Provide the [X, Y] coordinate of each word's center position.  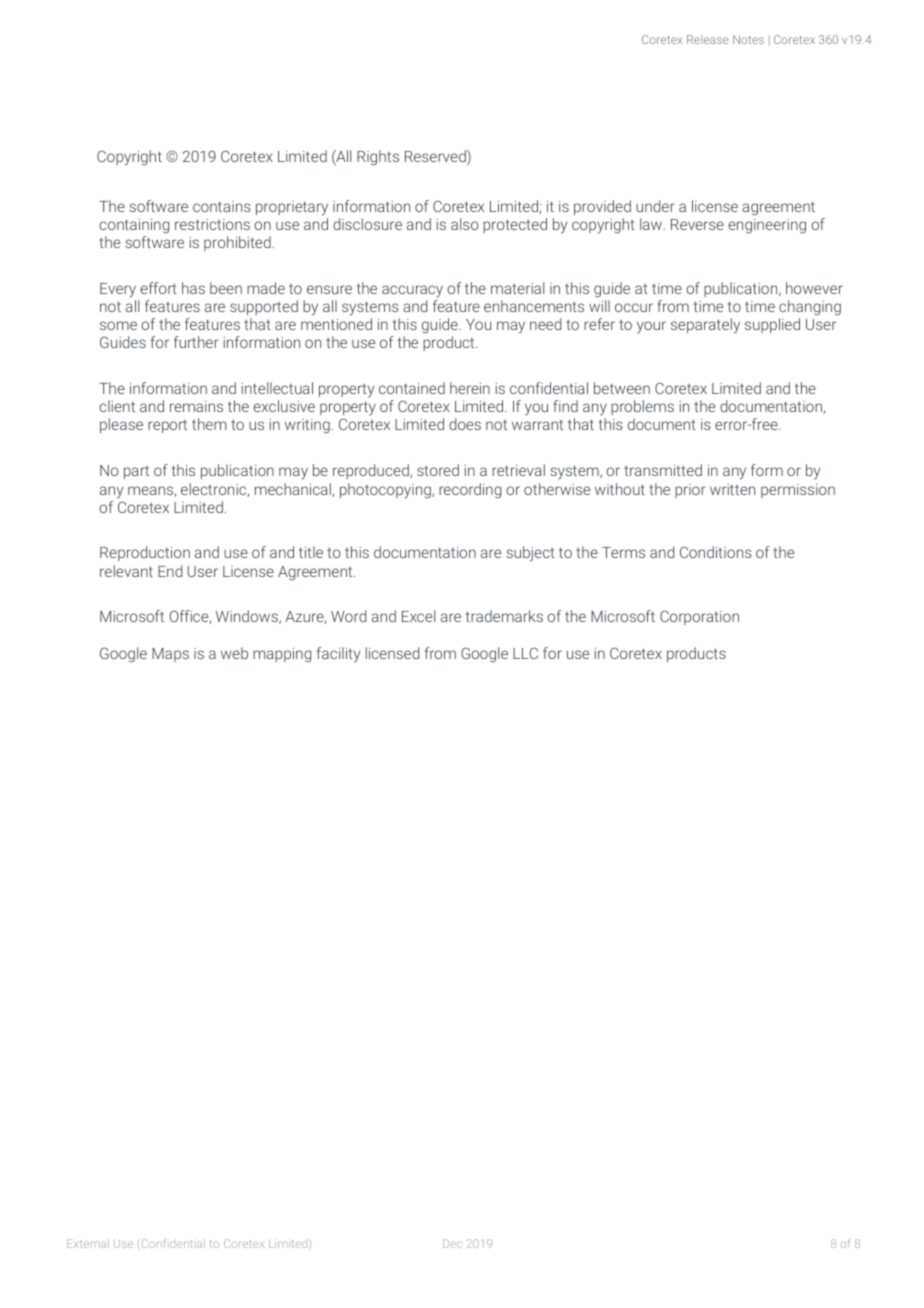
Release [707, 39]
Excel [418, 616]
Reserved [436, 157]
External [88, 1243]
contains [222, 206]
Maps [170, 655]
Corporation [699, 618]
